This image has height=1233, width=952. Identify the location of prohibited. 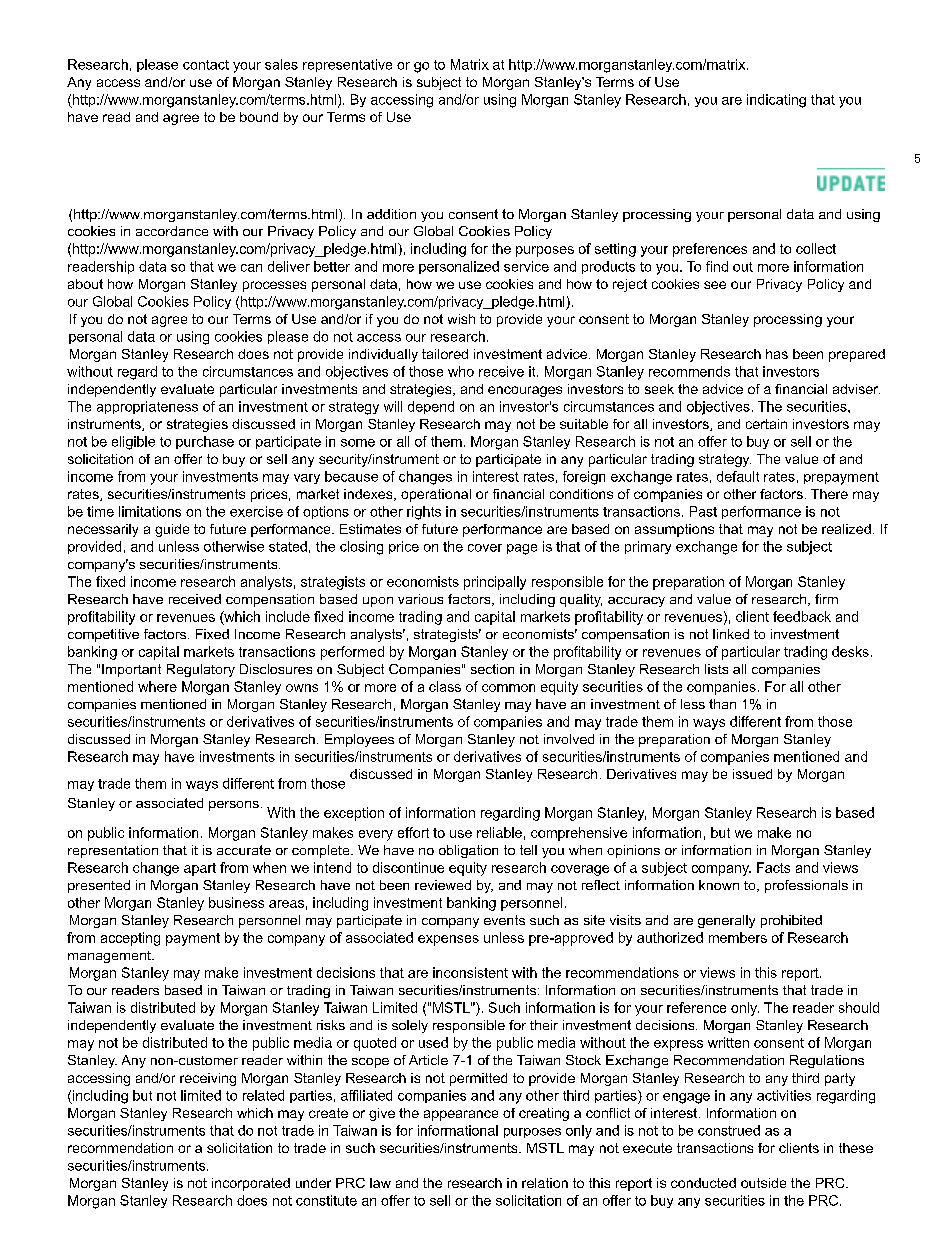
(791, 921).
